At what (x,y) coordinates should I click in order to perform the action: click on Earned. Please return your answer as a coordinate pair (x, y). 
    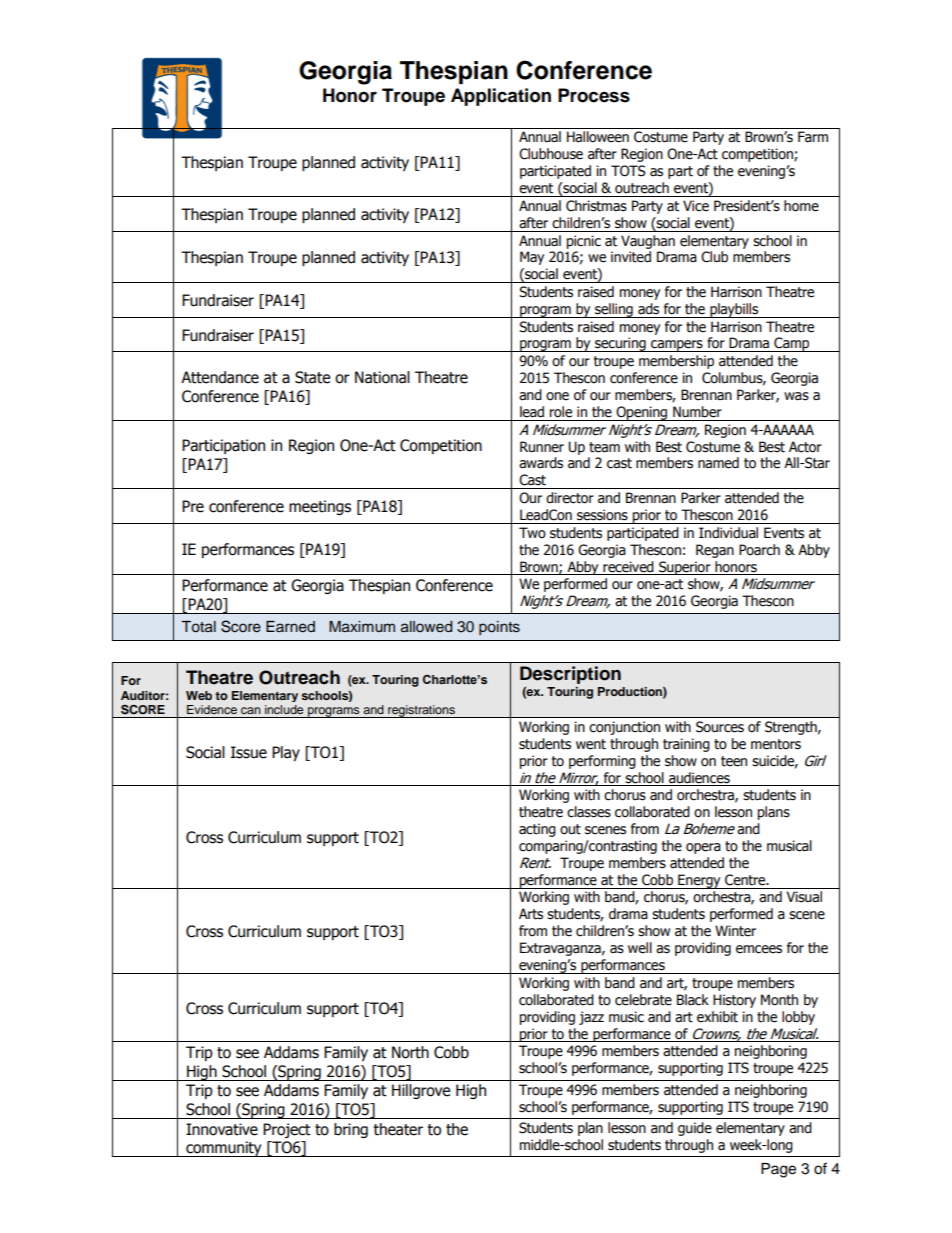
    Looking at the image, I should click on (290, 627).
